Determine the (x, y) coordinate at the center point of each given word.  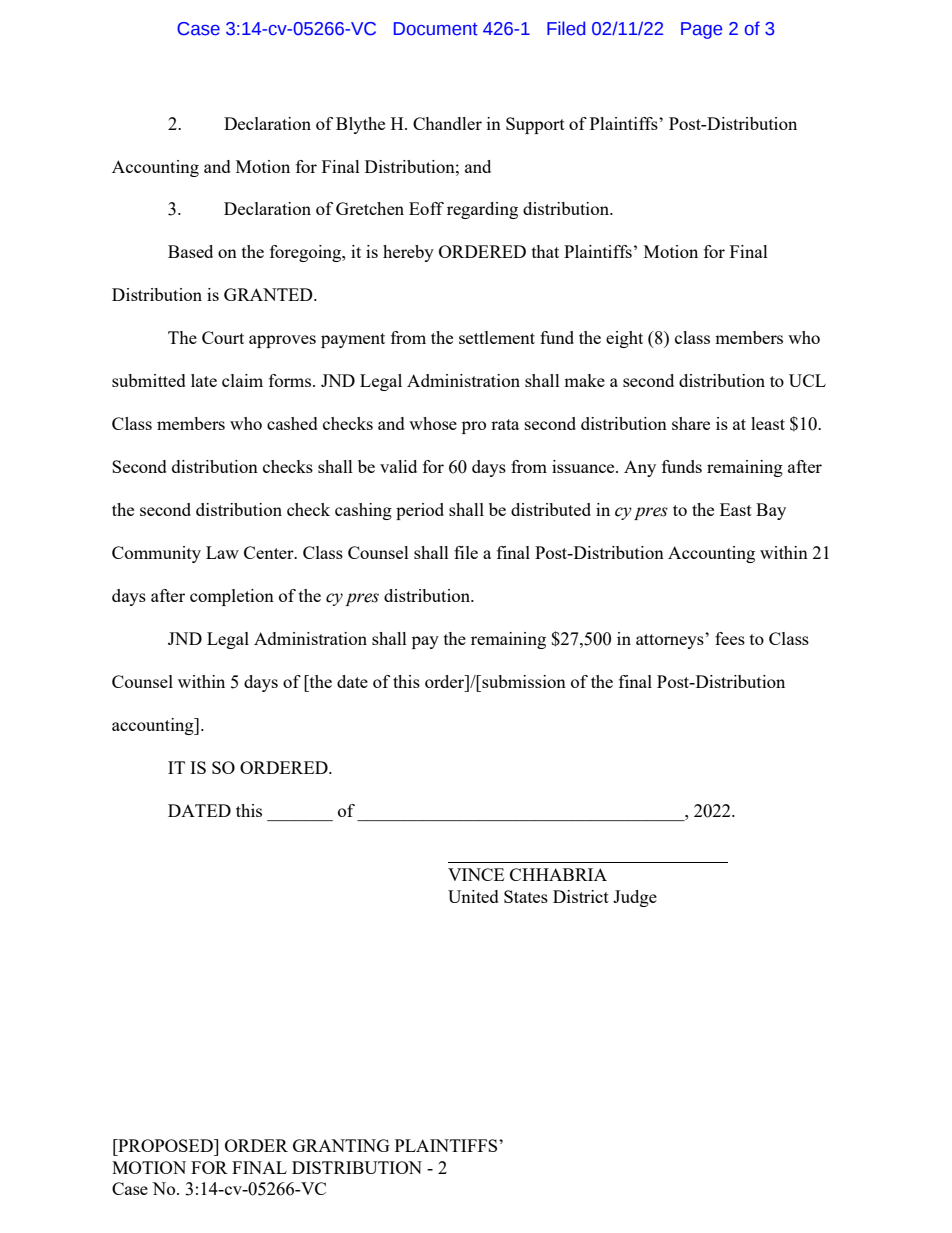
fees (730, 638)
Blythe (360, 125)
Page (701, 30)
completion (232, 597)
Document (436, 29)
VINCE (476, 874)
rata (505, 424)
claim (242, 380)
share (691, 423)
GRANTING (341, 1145)
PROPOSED (165, 1145)
